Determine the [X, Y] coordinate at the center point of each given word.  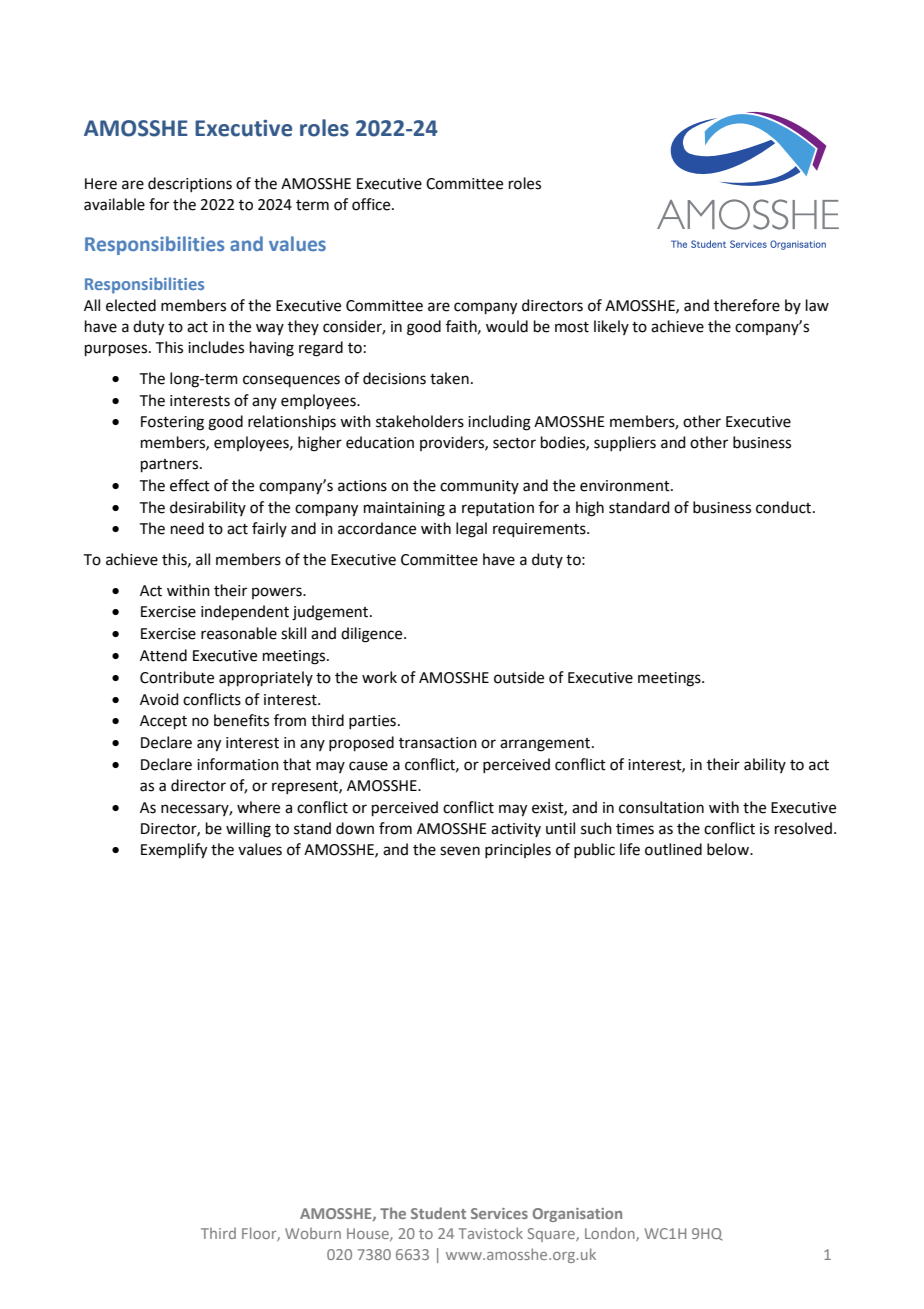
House [369, 1234]
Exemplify [174, 851]
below [729, 849]
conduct [785, 507]
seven [460, 851]
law [817, 305]
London [611, 1234]
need [187, 528]
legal [471, 530]
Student [438, 1213]
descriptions [190, 184]
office [372, 204]
